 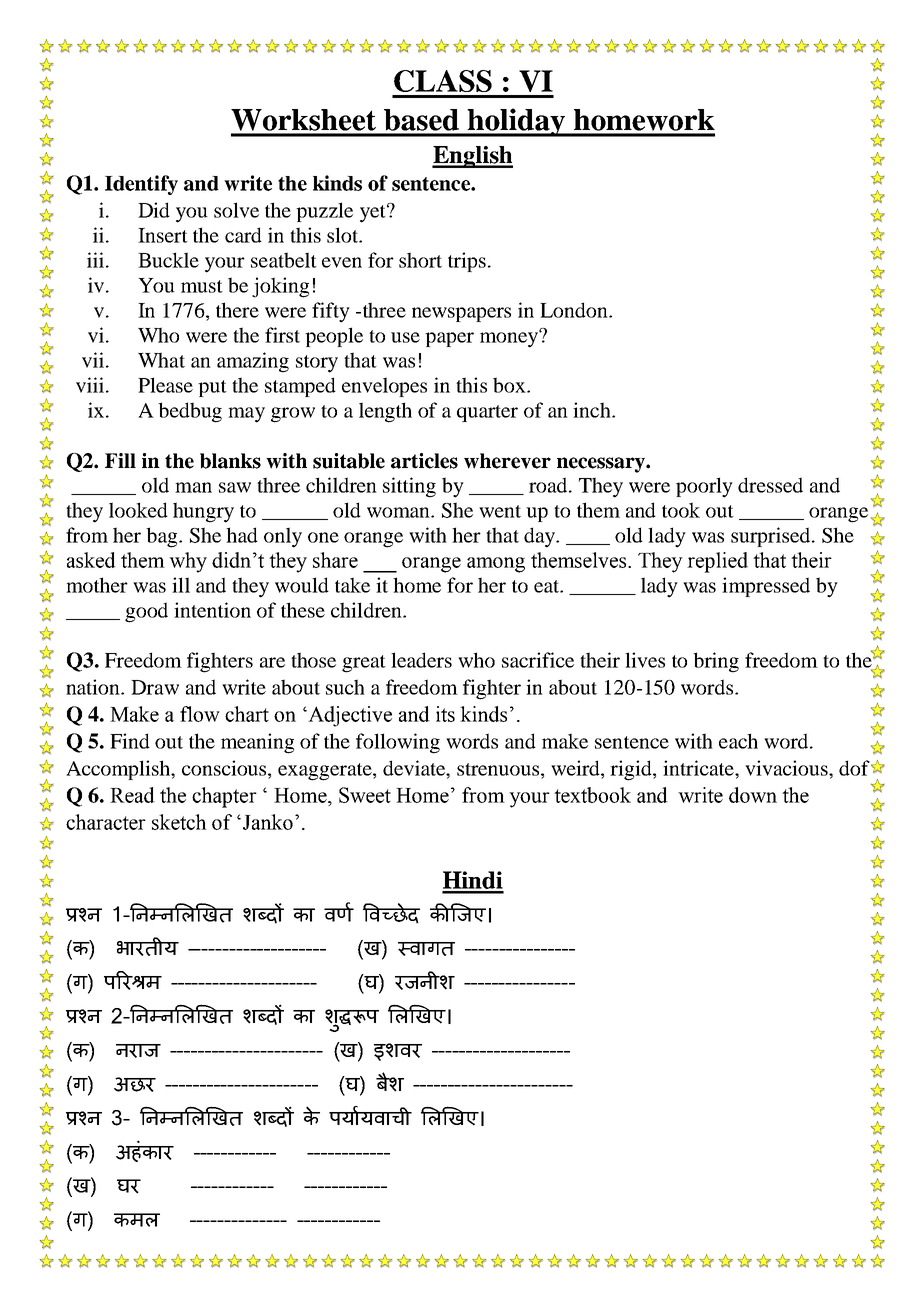 I want to click on bring, so click(x=716, y=662).
